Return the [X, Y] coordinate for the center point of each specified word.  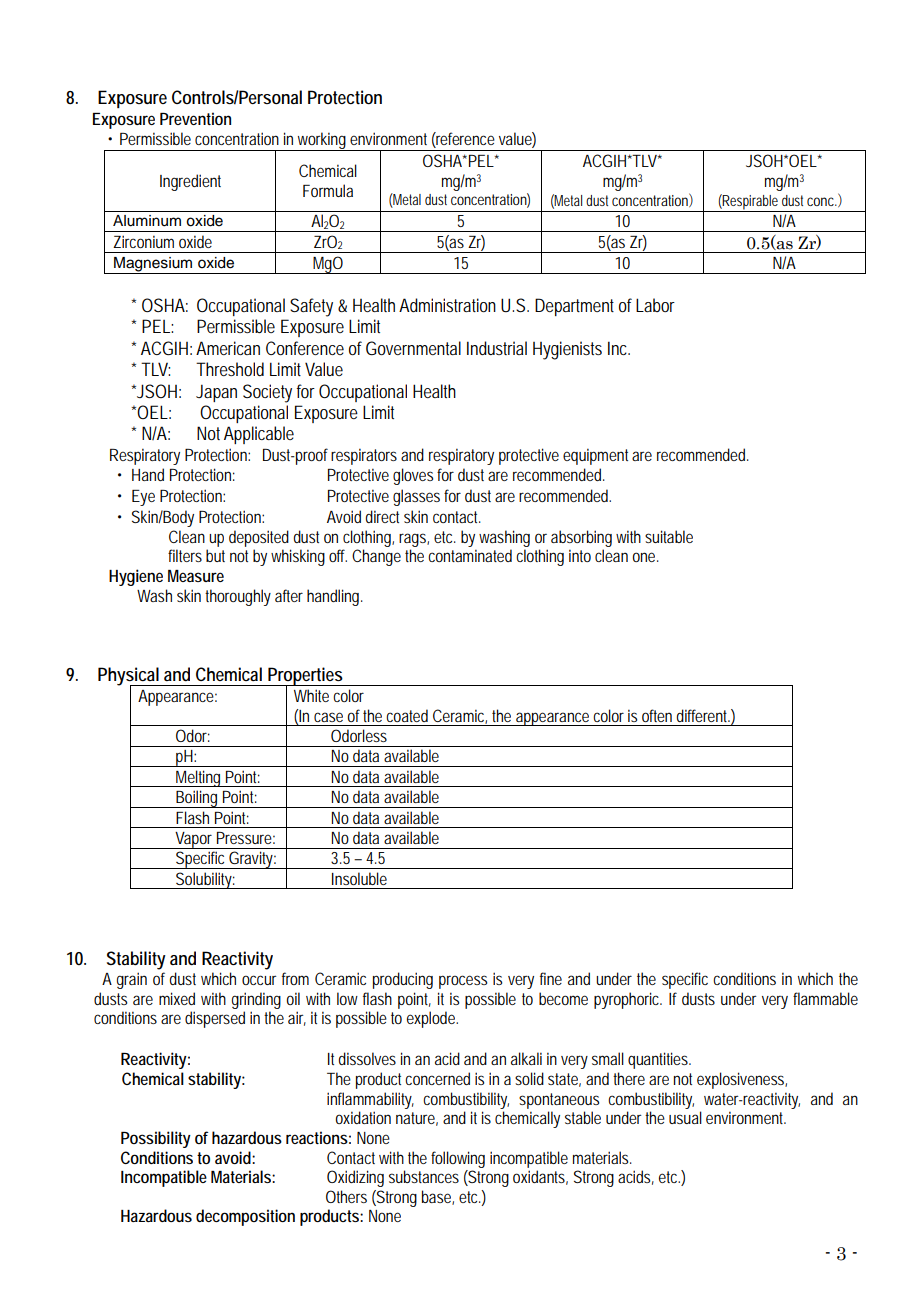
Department [574, 307]
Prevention [195, 118]
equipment [598, 456]
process [463, 982]
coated [407, 715]
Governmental [413, 348]
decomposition [245, 1217]
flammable [825, 998]
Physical [129, 677]
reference [465, 140]
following [458, 1159]
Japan [216, 393]
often [657, 715]
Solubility [205, 880]
